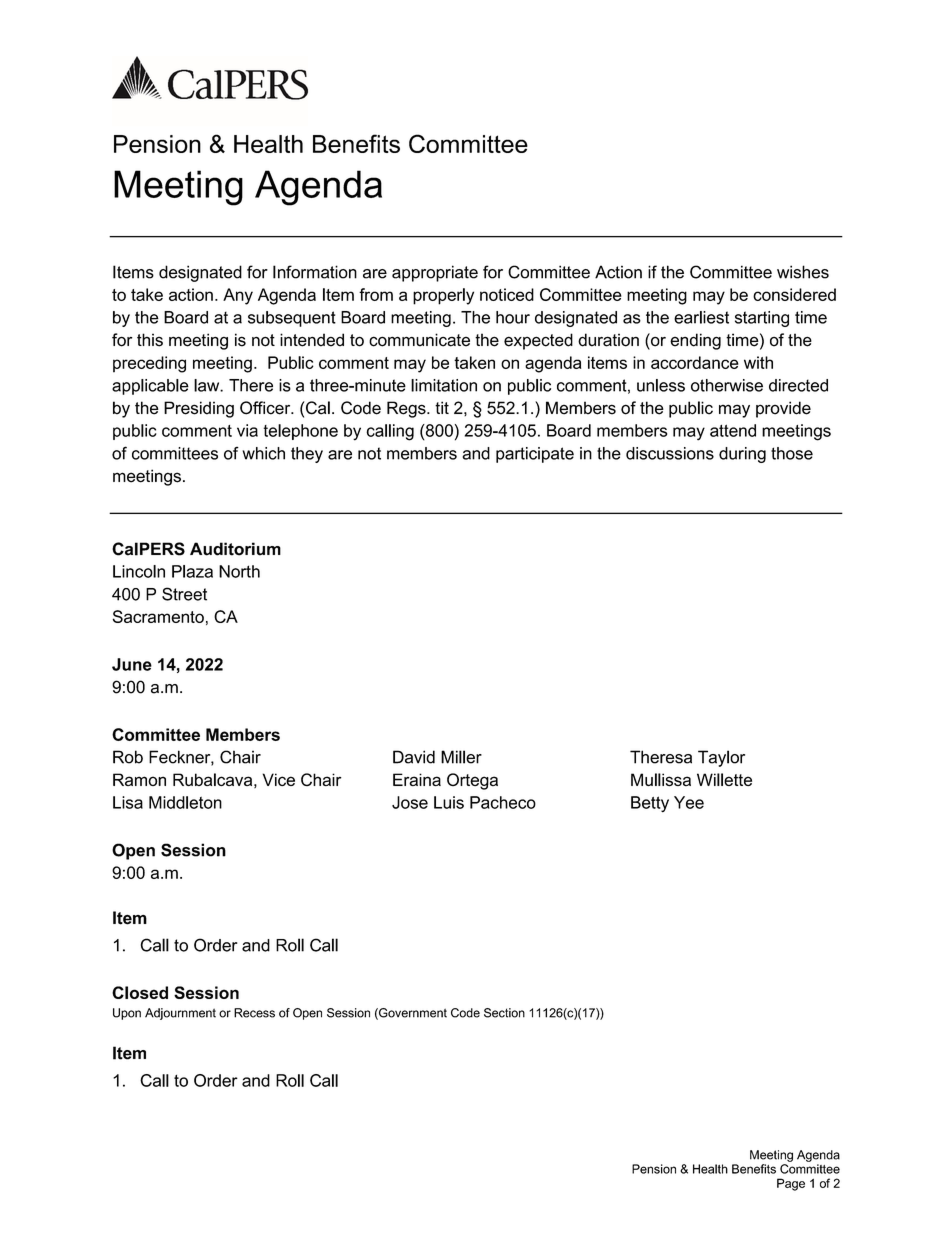  Describe the element at coordinates (504, 1013) in the image. I see `Section` at that location.
